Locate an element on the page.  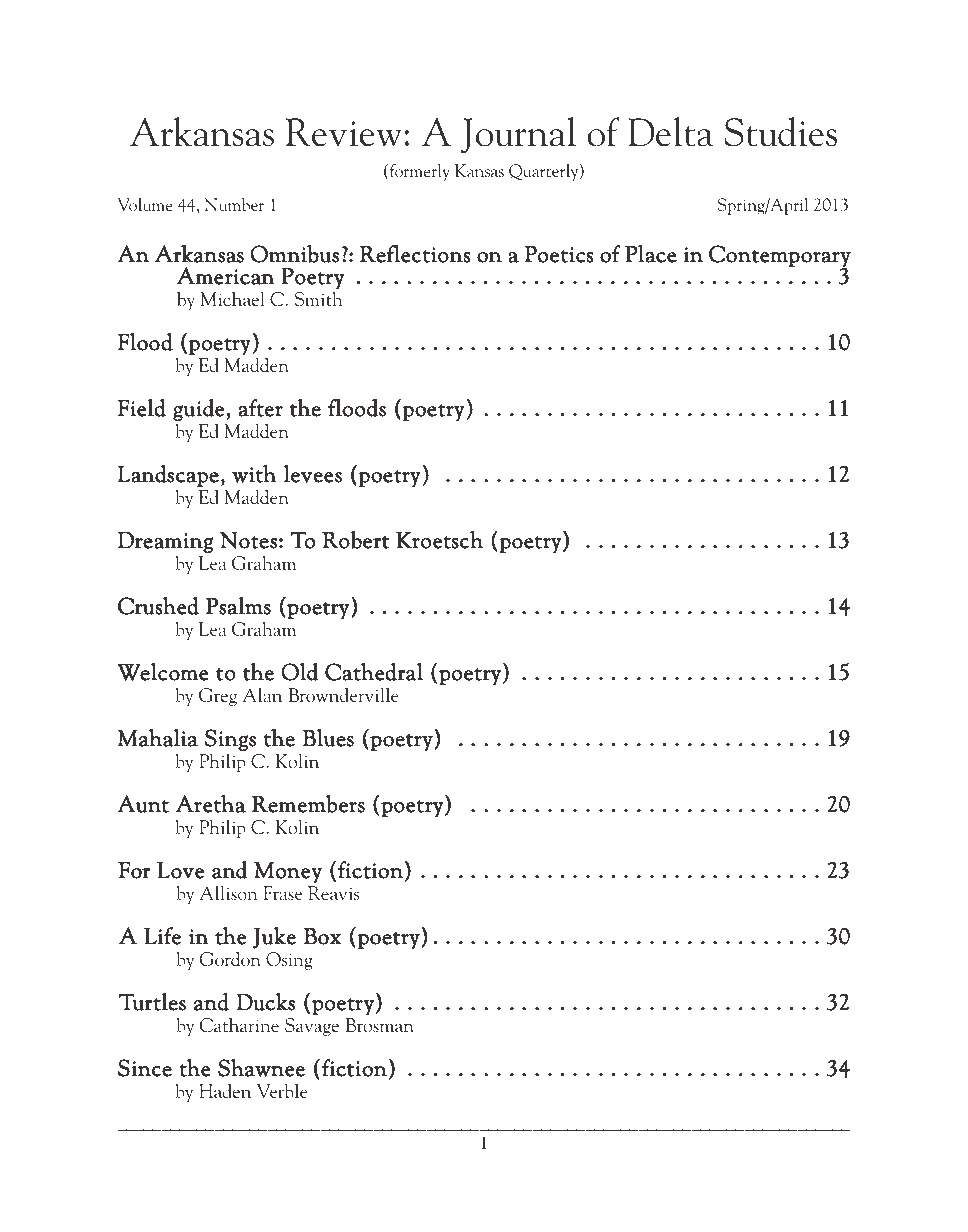
Psalms is located at coordinates (238, 606).
